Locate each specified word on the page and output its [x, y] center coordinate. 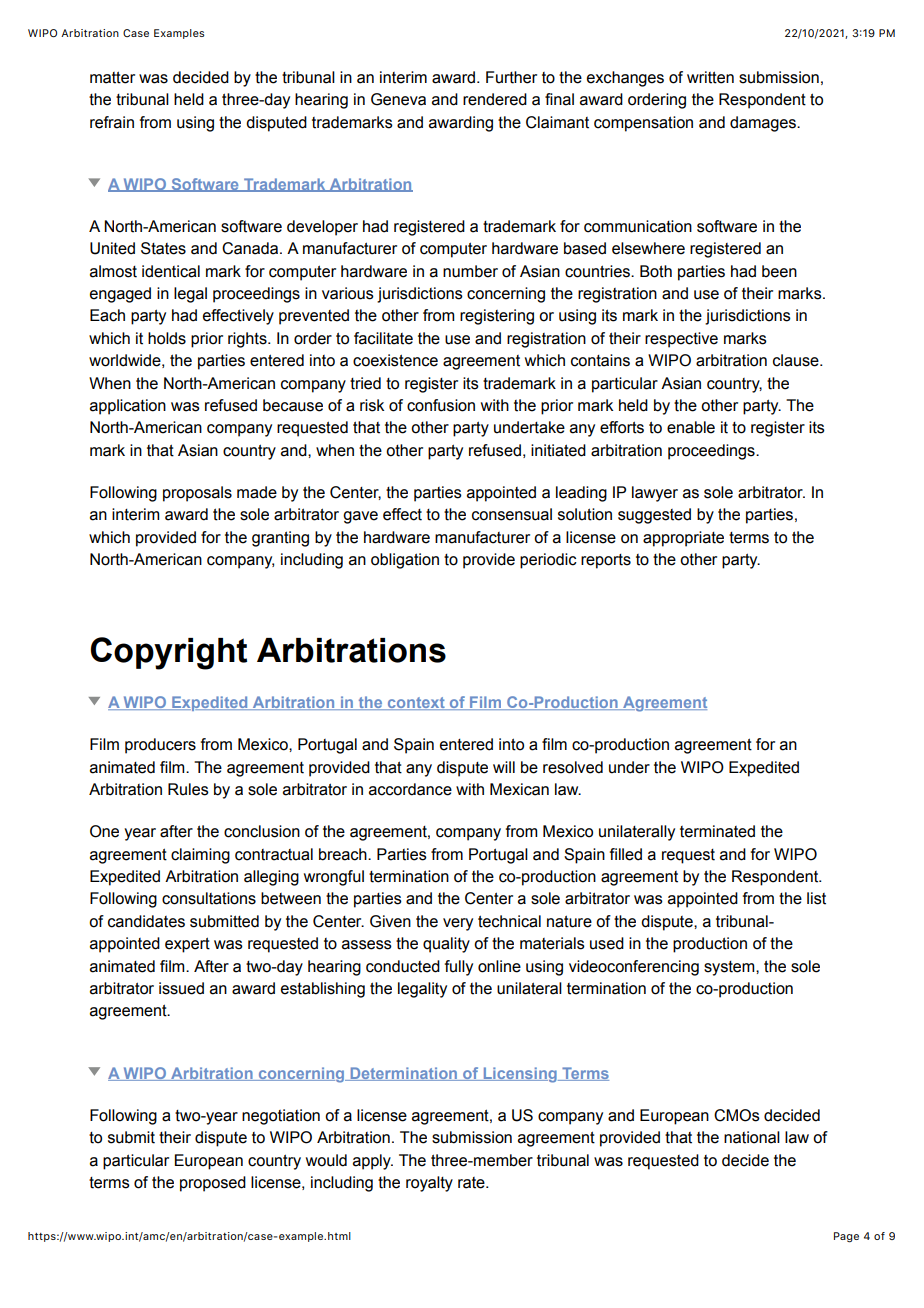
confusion [441, 405]
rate [472, 1183]
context [416, 703]
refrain [112, 122]
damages [764, 124]
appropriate [683, 539]
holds [167, 338]
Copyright [169, 653]
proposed [213, 1184]
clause [797, 360]
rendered [495, 99]
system [730, 968]
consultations [209, 898]
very [458, 924]
